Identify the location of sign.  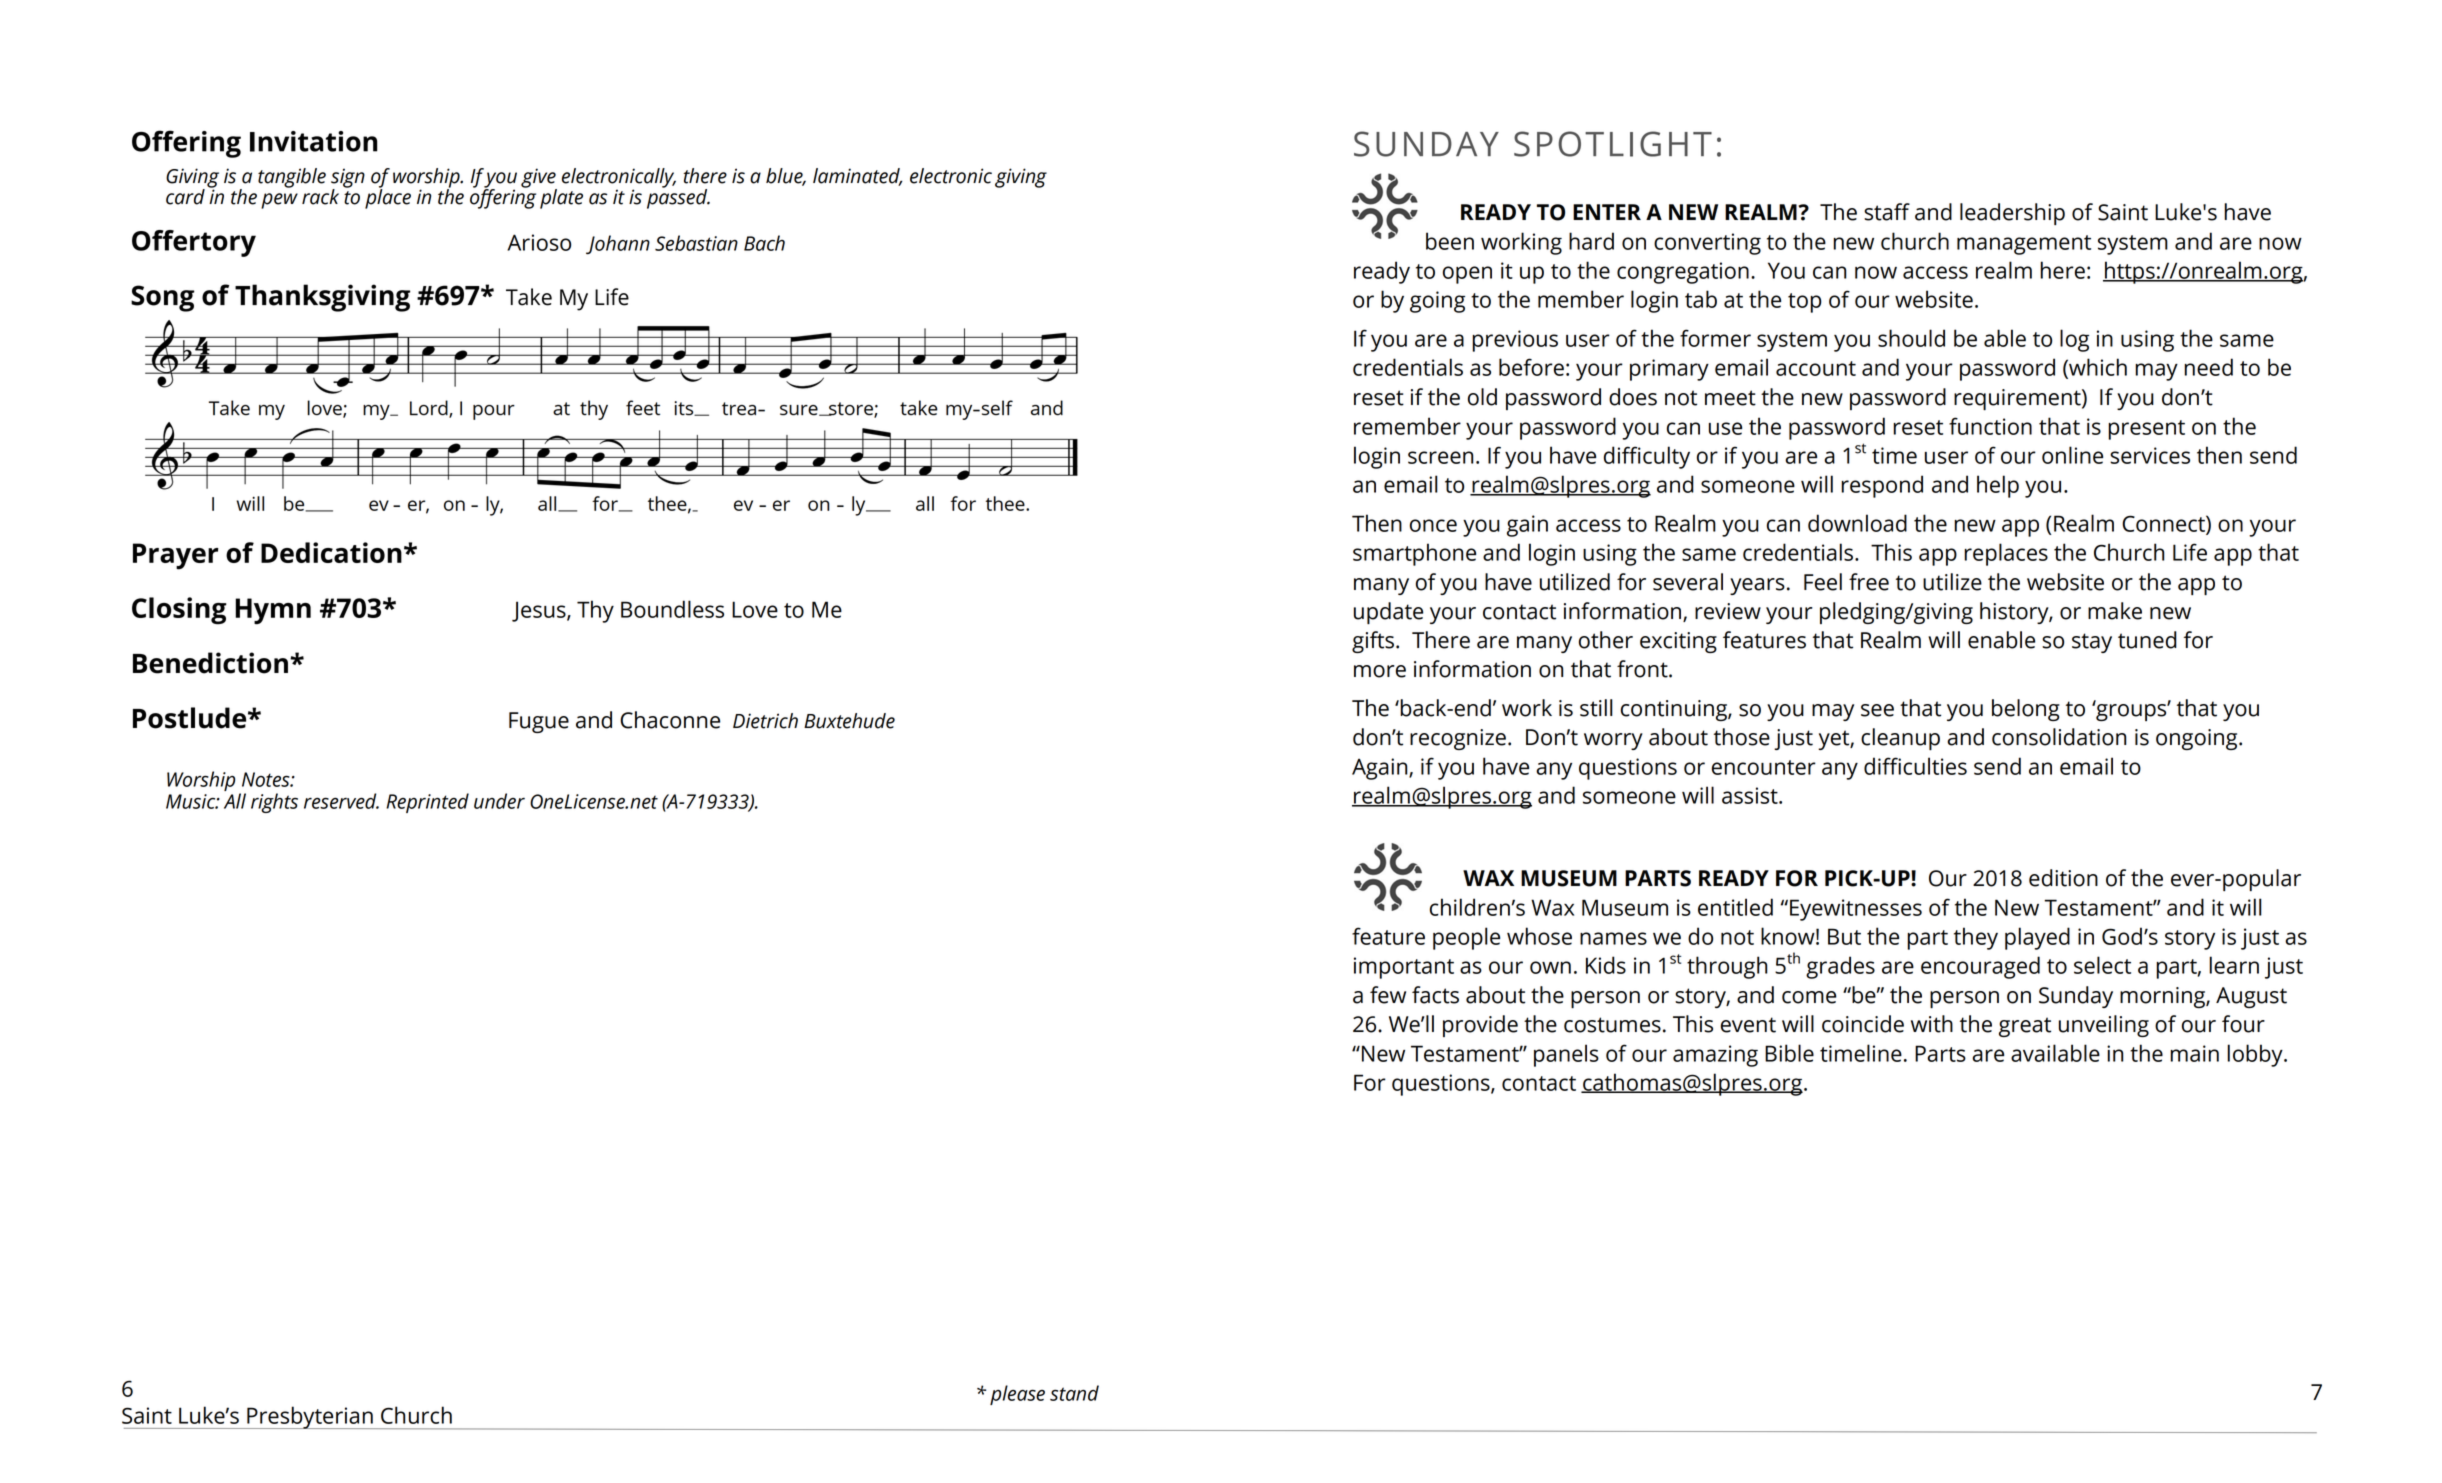
(348, 179).
